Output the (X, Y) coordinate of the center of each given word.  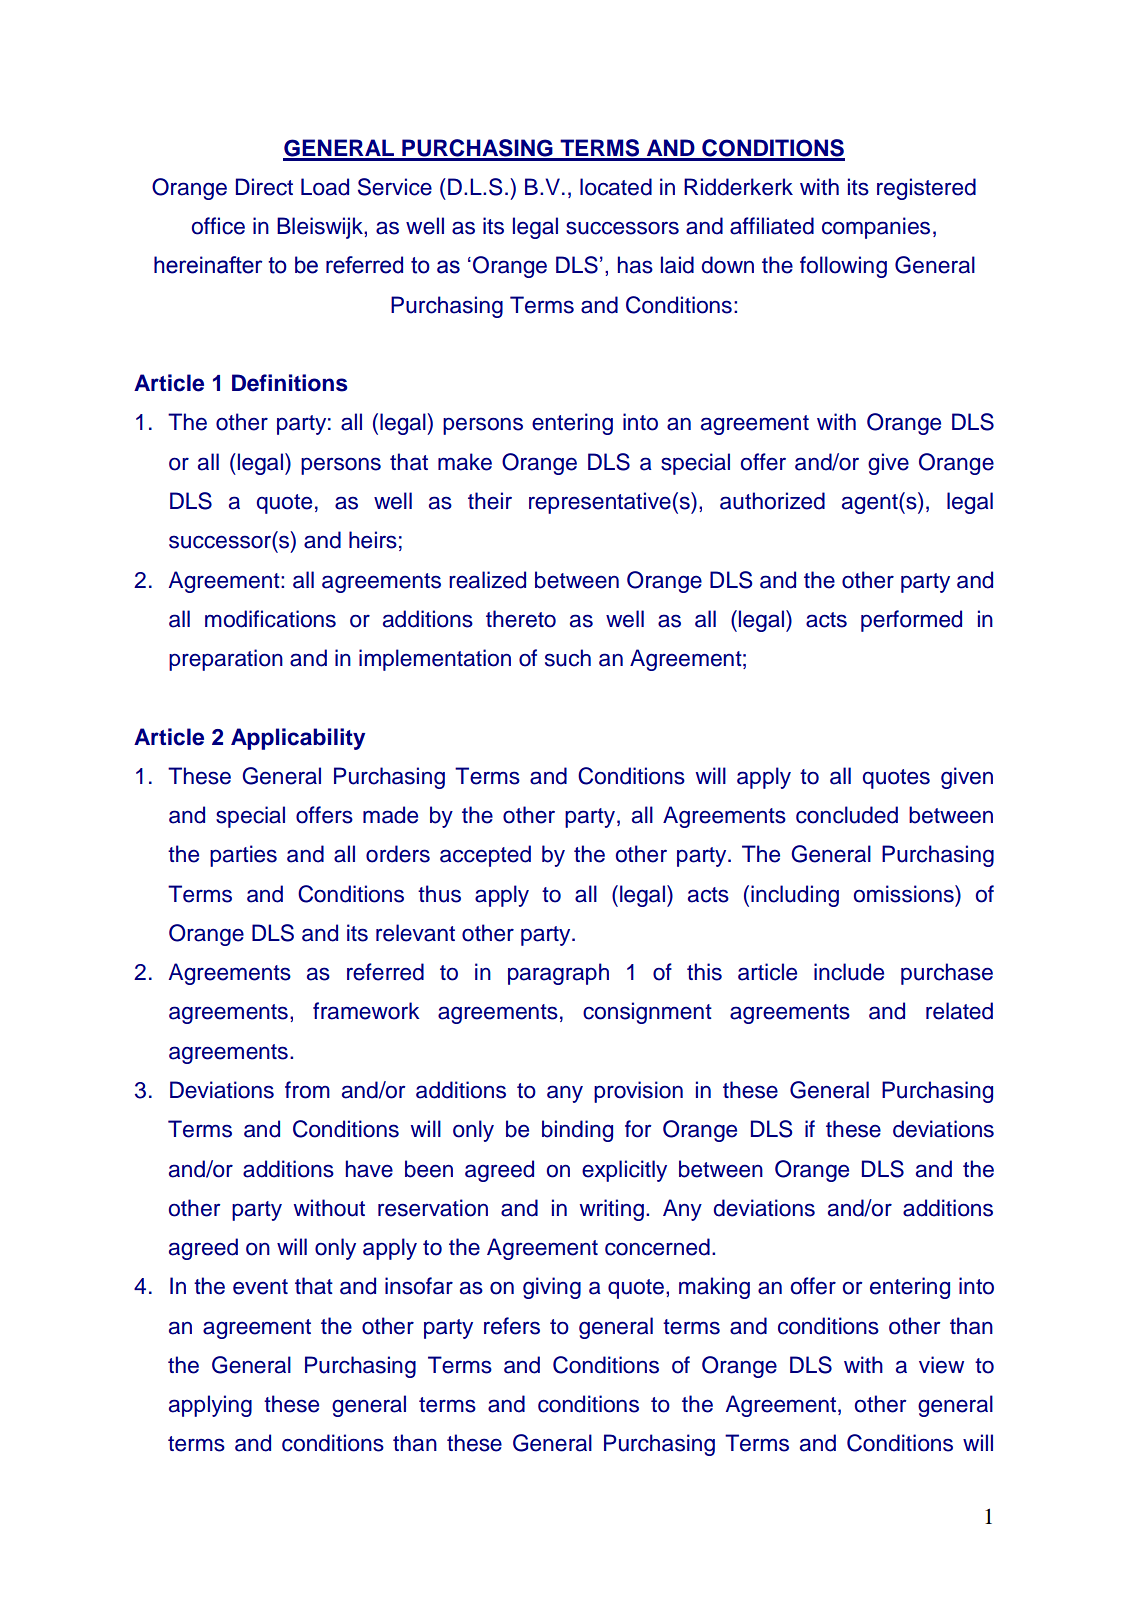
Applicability (298, 739)
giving (552, 1288)
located (616, 187)
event (260, 1287)
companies (876, 228)
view (941, 1365)
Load (325, 187)
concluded (847, 815)
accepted (485, 856)
